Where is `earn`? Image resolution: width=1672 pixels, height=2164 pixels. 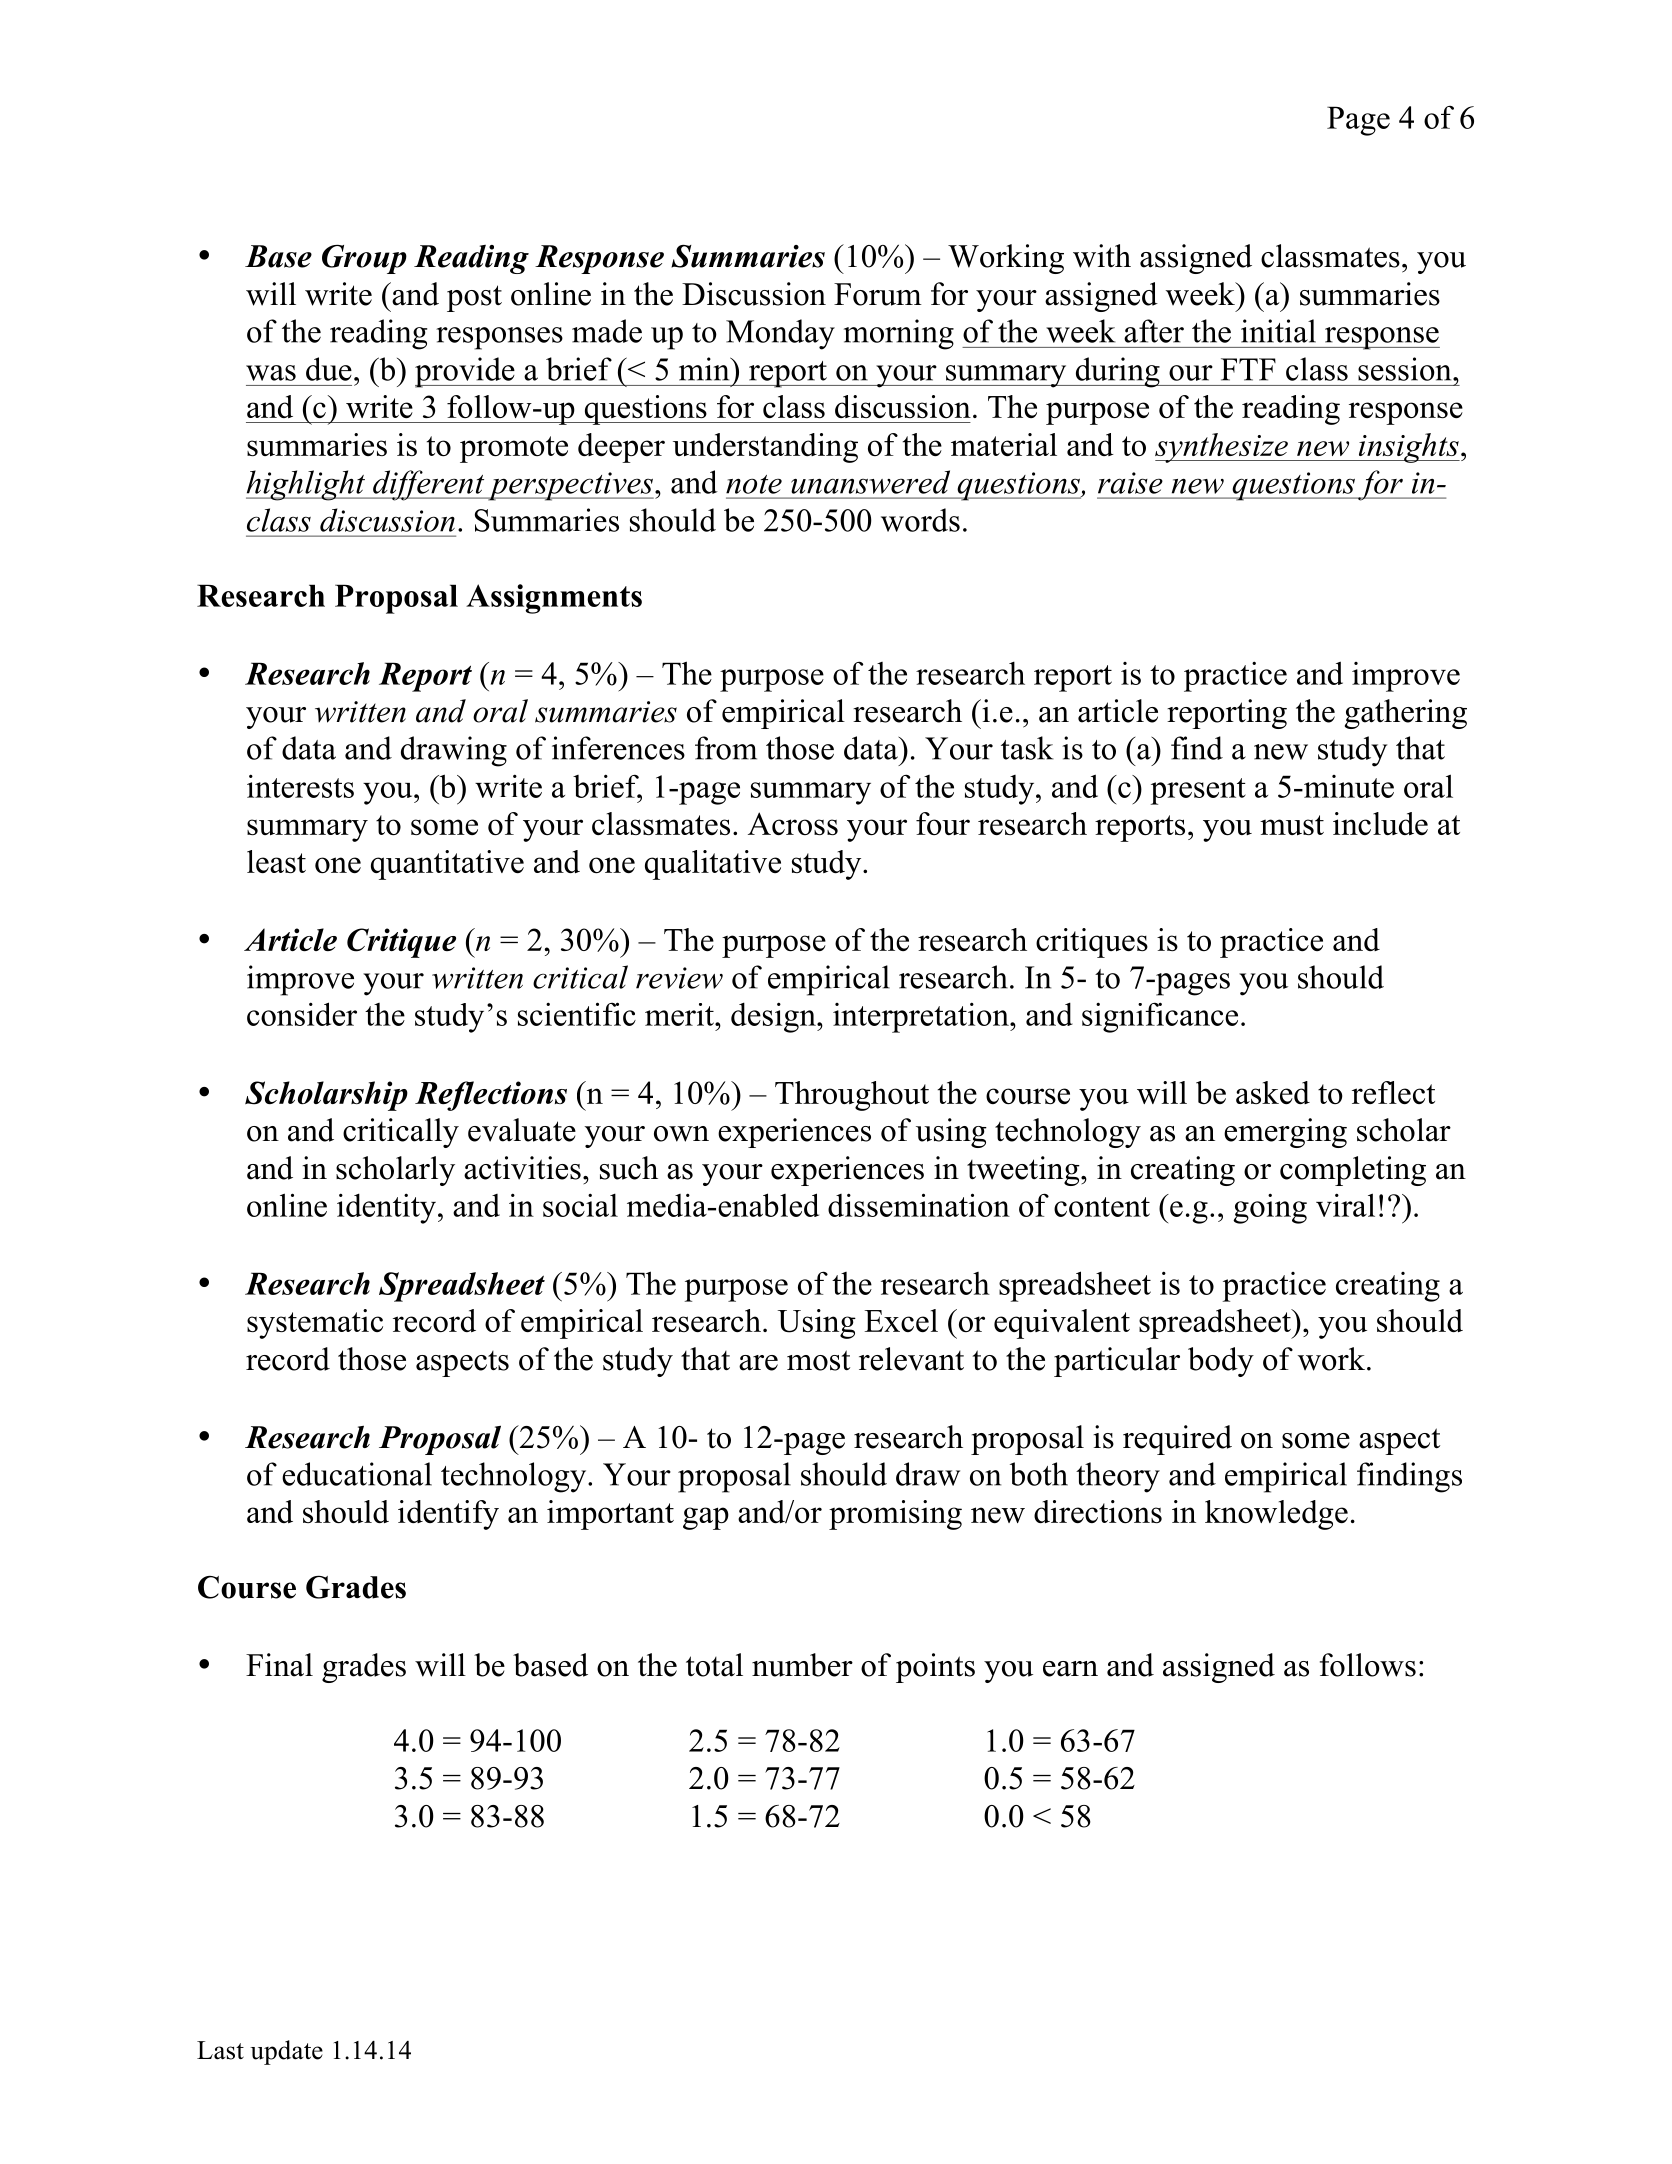 earn is located at coordinates (1070, 1669).
